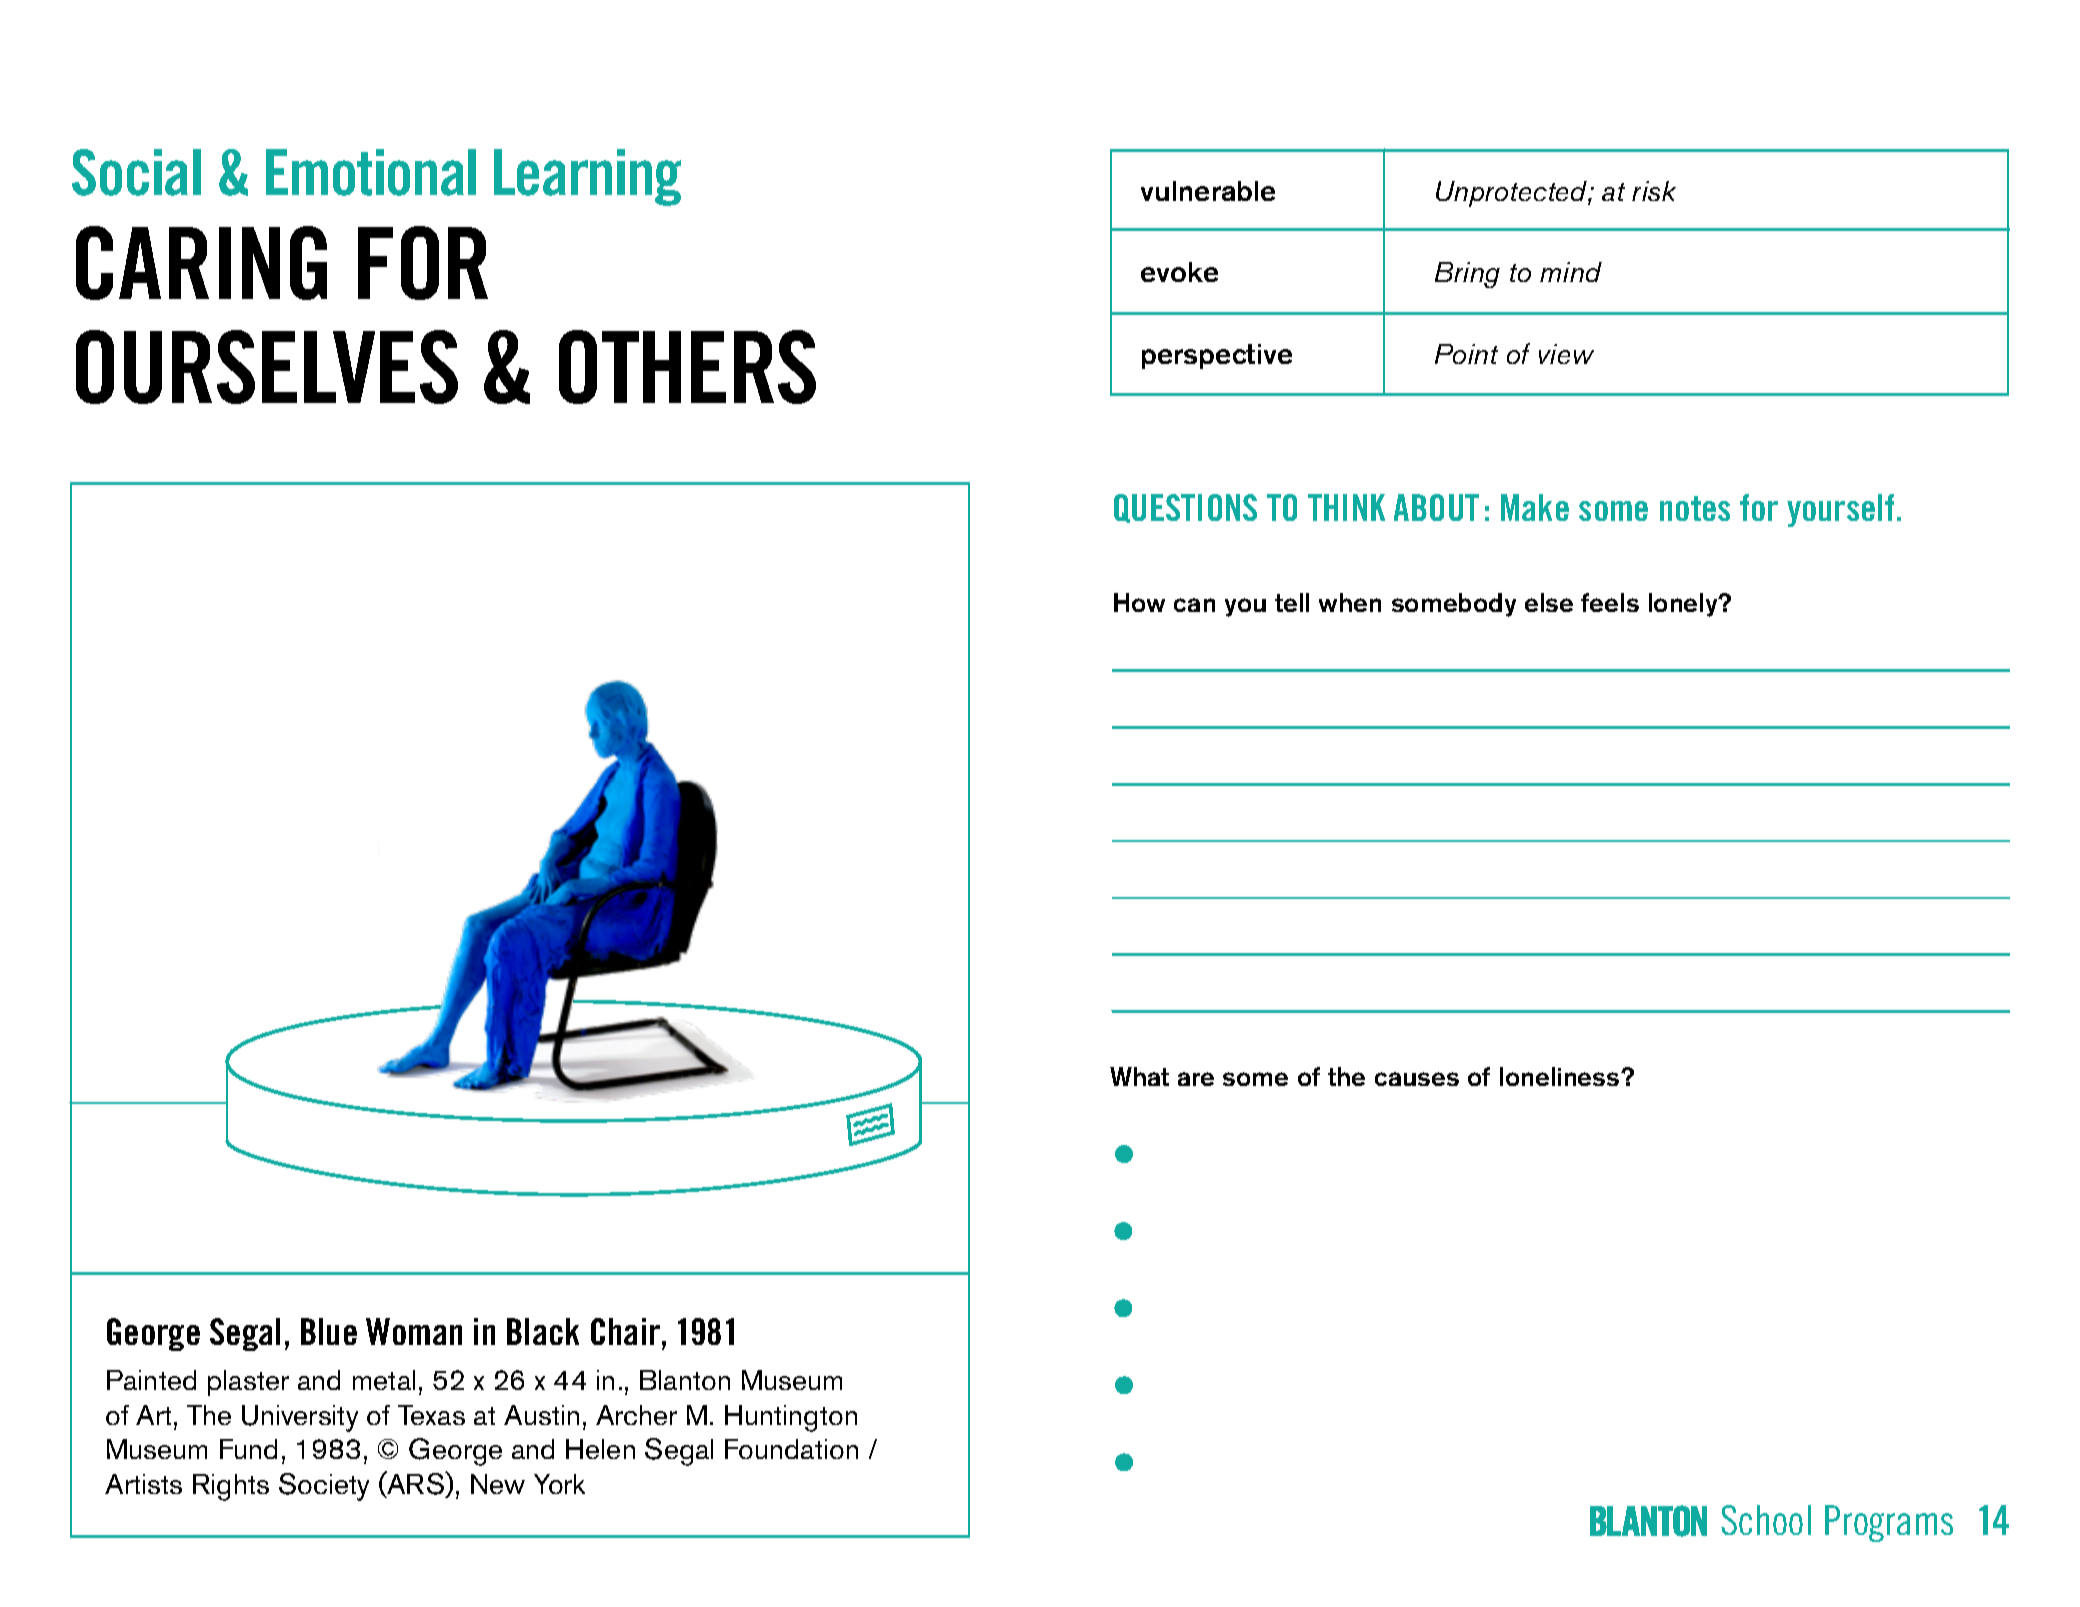  What do you see at coordinates (1139, 1076) in the document?
I see `What` at bounding box center [1139, 1076].
